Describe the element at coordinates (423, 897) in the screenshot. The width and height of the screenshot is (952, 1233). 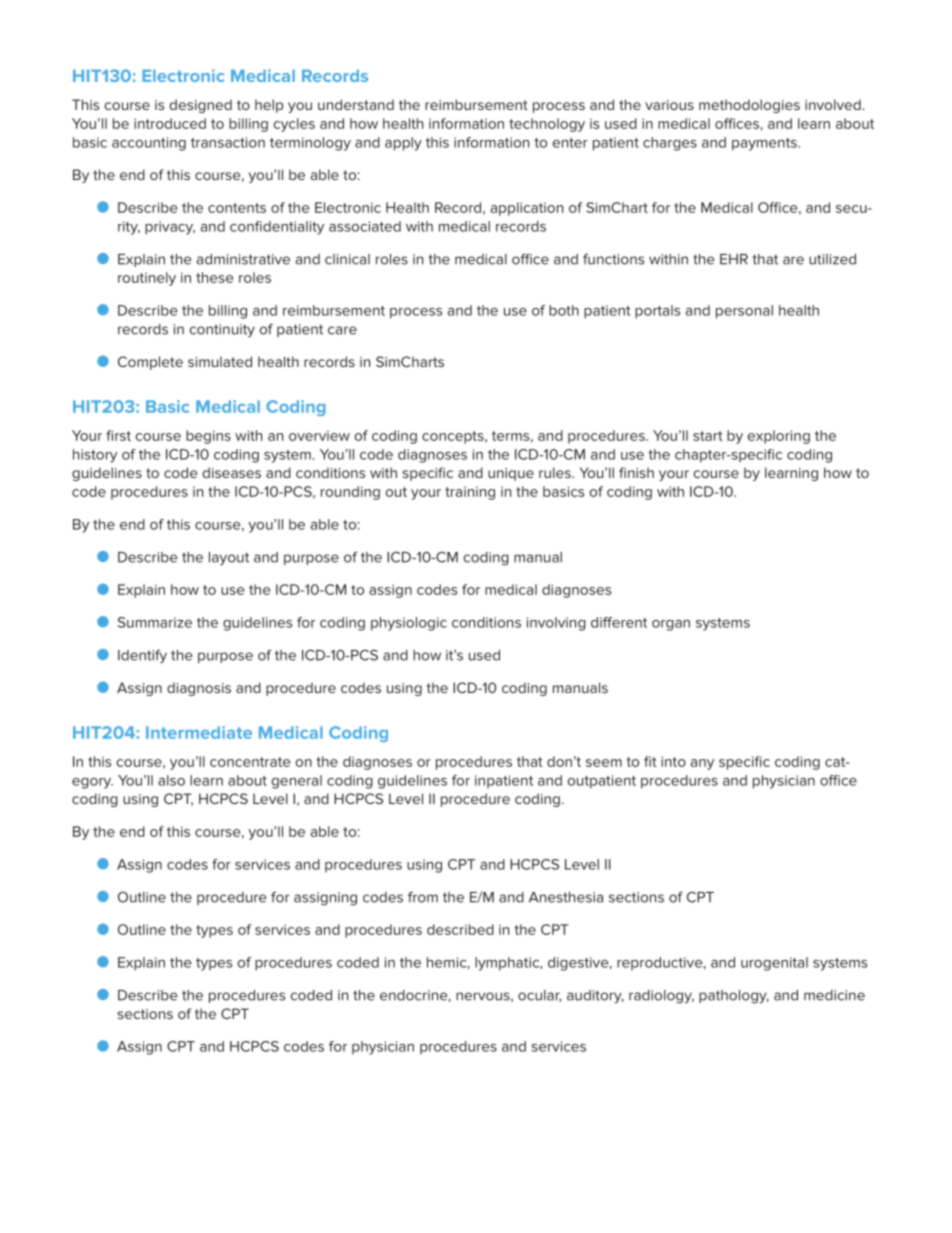
I see `from` at that location.
